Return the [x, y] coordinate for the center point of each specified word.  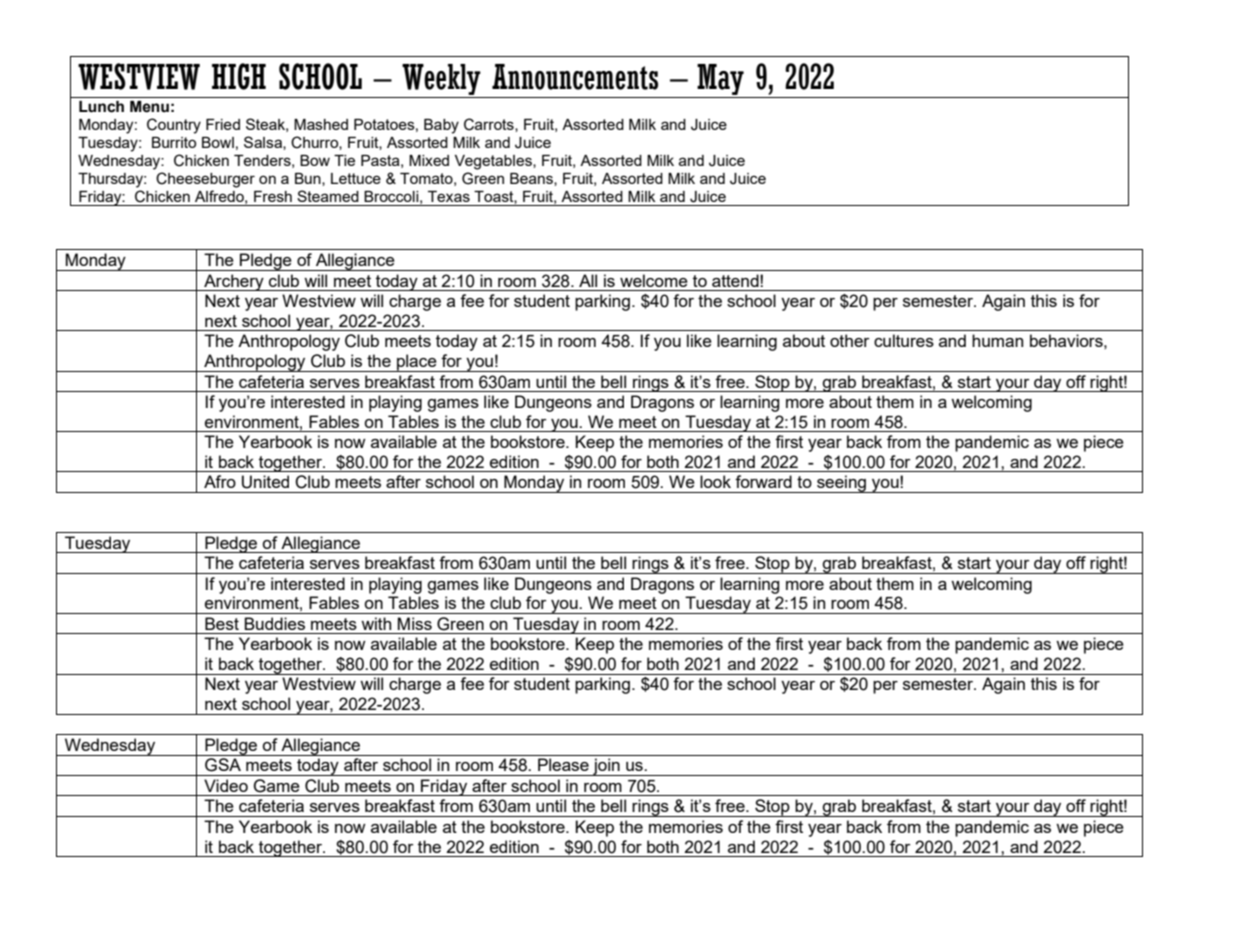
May [720, 79]
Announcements [575, 77]
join [606, 767]
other [850, 340]
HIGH [239, 76]
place [417, 363]
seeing [841, 484]
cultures [904, 340]
